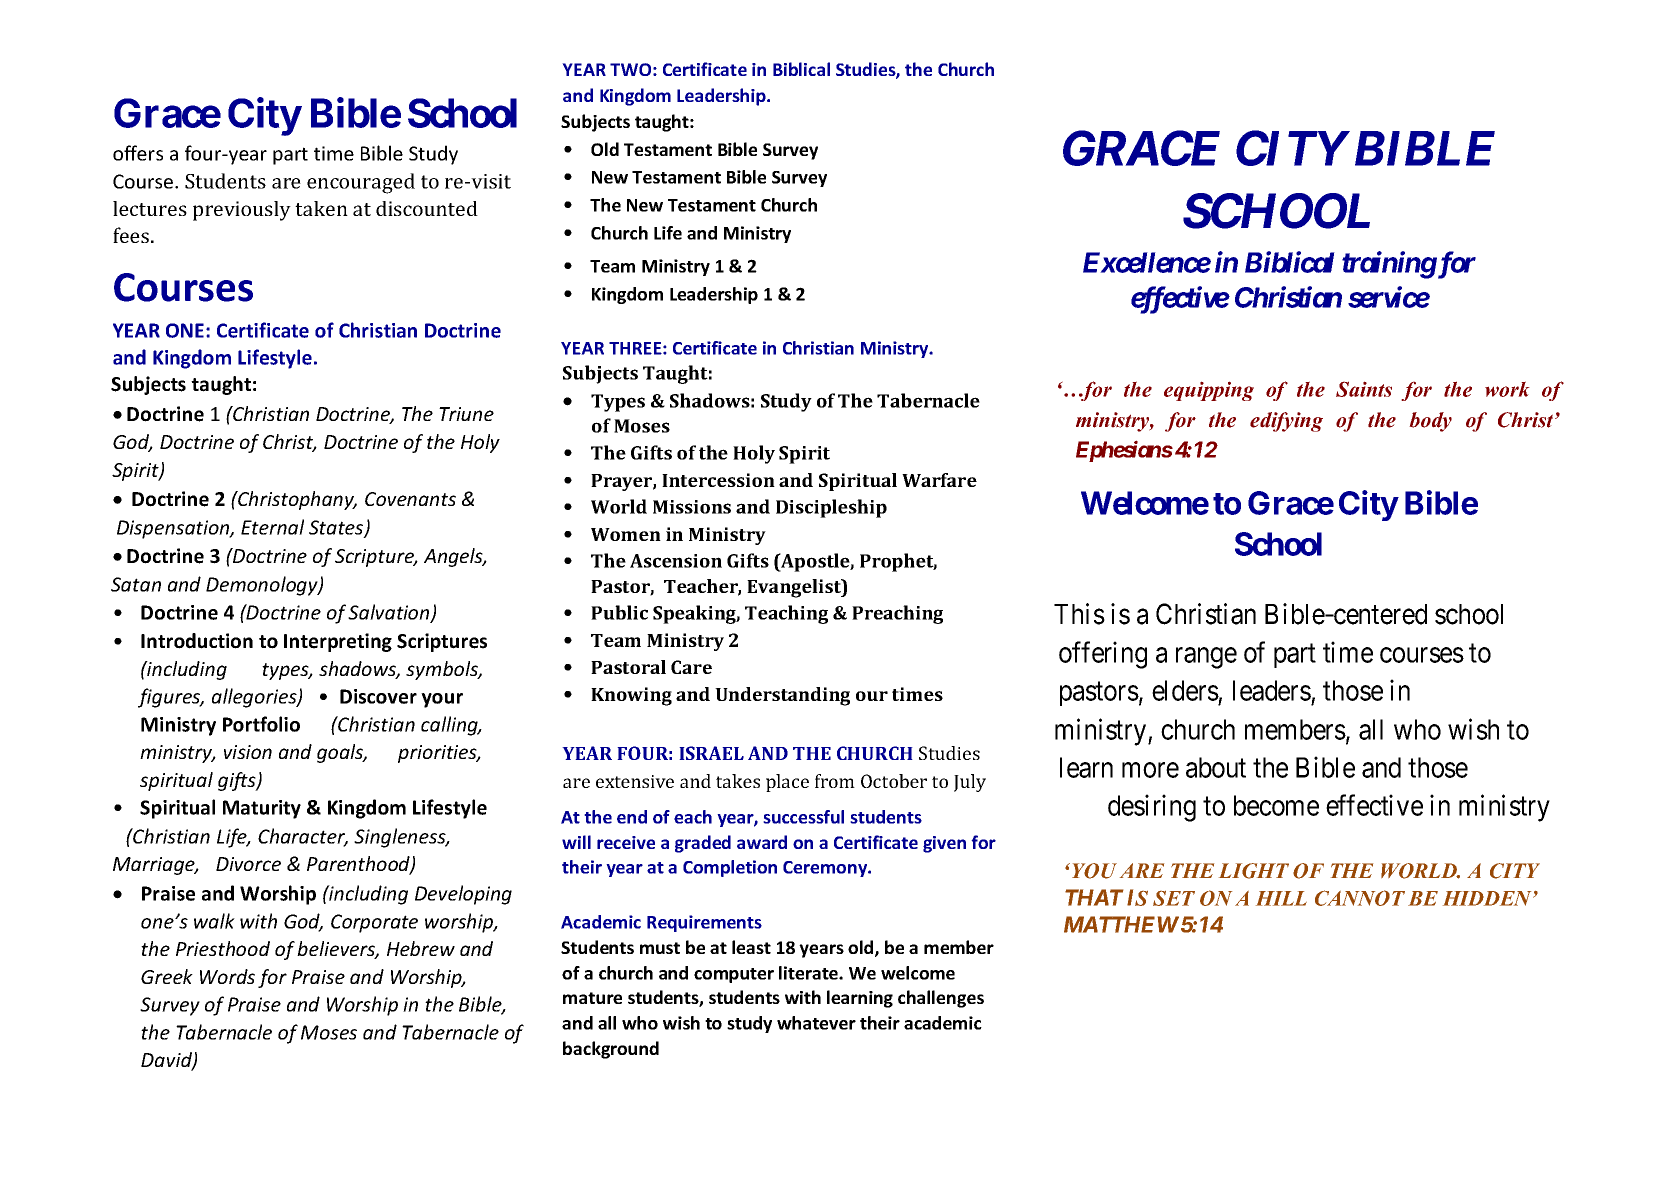 Image resolution: width=1670 pixels, height=1182 pixels. What do you see at coordinates (361, 183) in the screenshot?
I see `encouraged` at bounding box center [361, 183].
